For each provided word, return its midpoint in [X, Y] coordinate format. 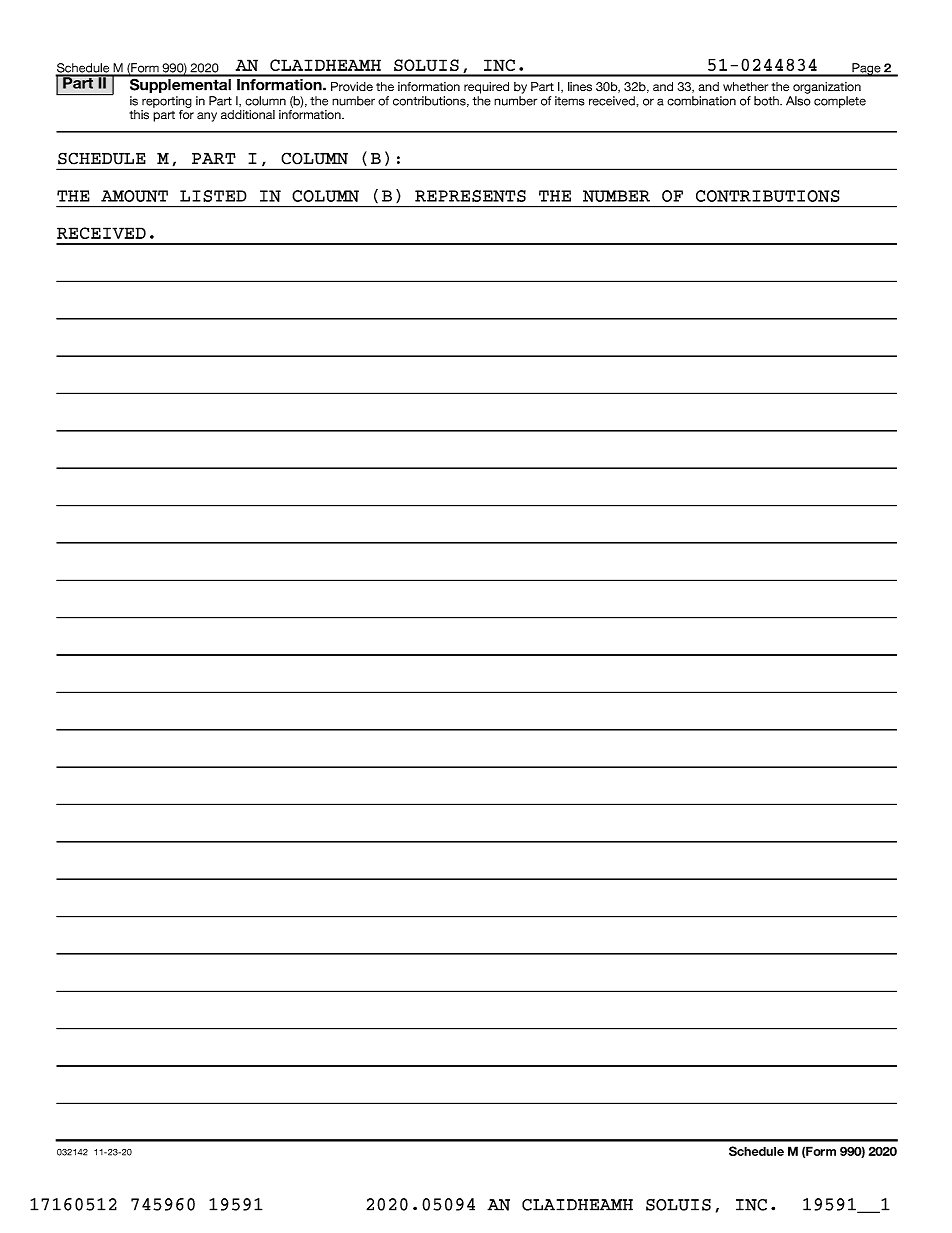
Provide [352, 87]
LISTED [213, 196]
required [486, 88]
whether [745, 86]
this [139, 115]
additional [248, 114]
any [207, 117]
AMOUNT [134, 196]
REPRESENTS [470, 196]
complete [840, 102]
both [767, 101]
